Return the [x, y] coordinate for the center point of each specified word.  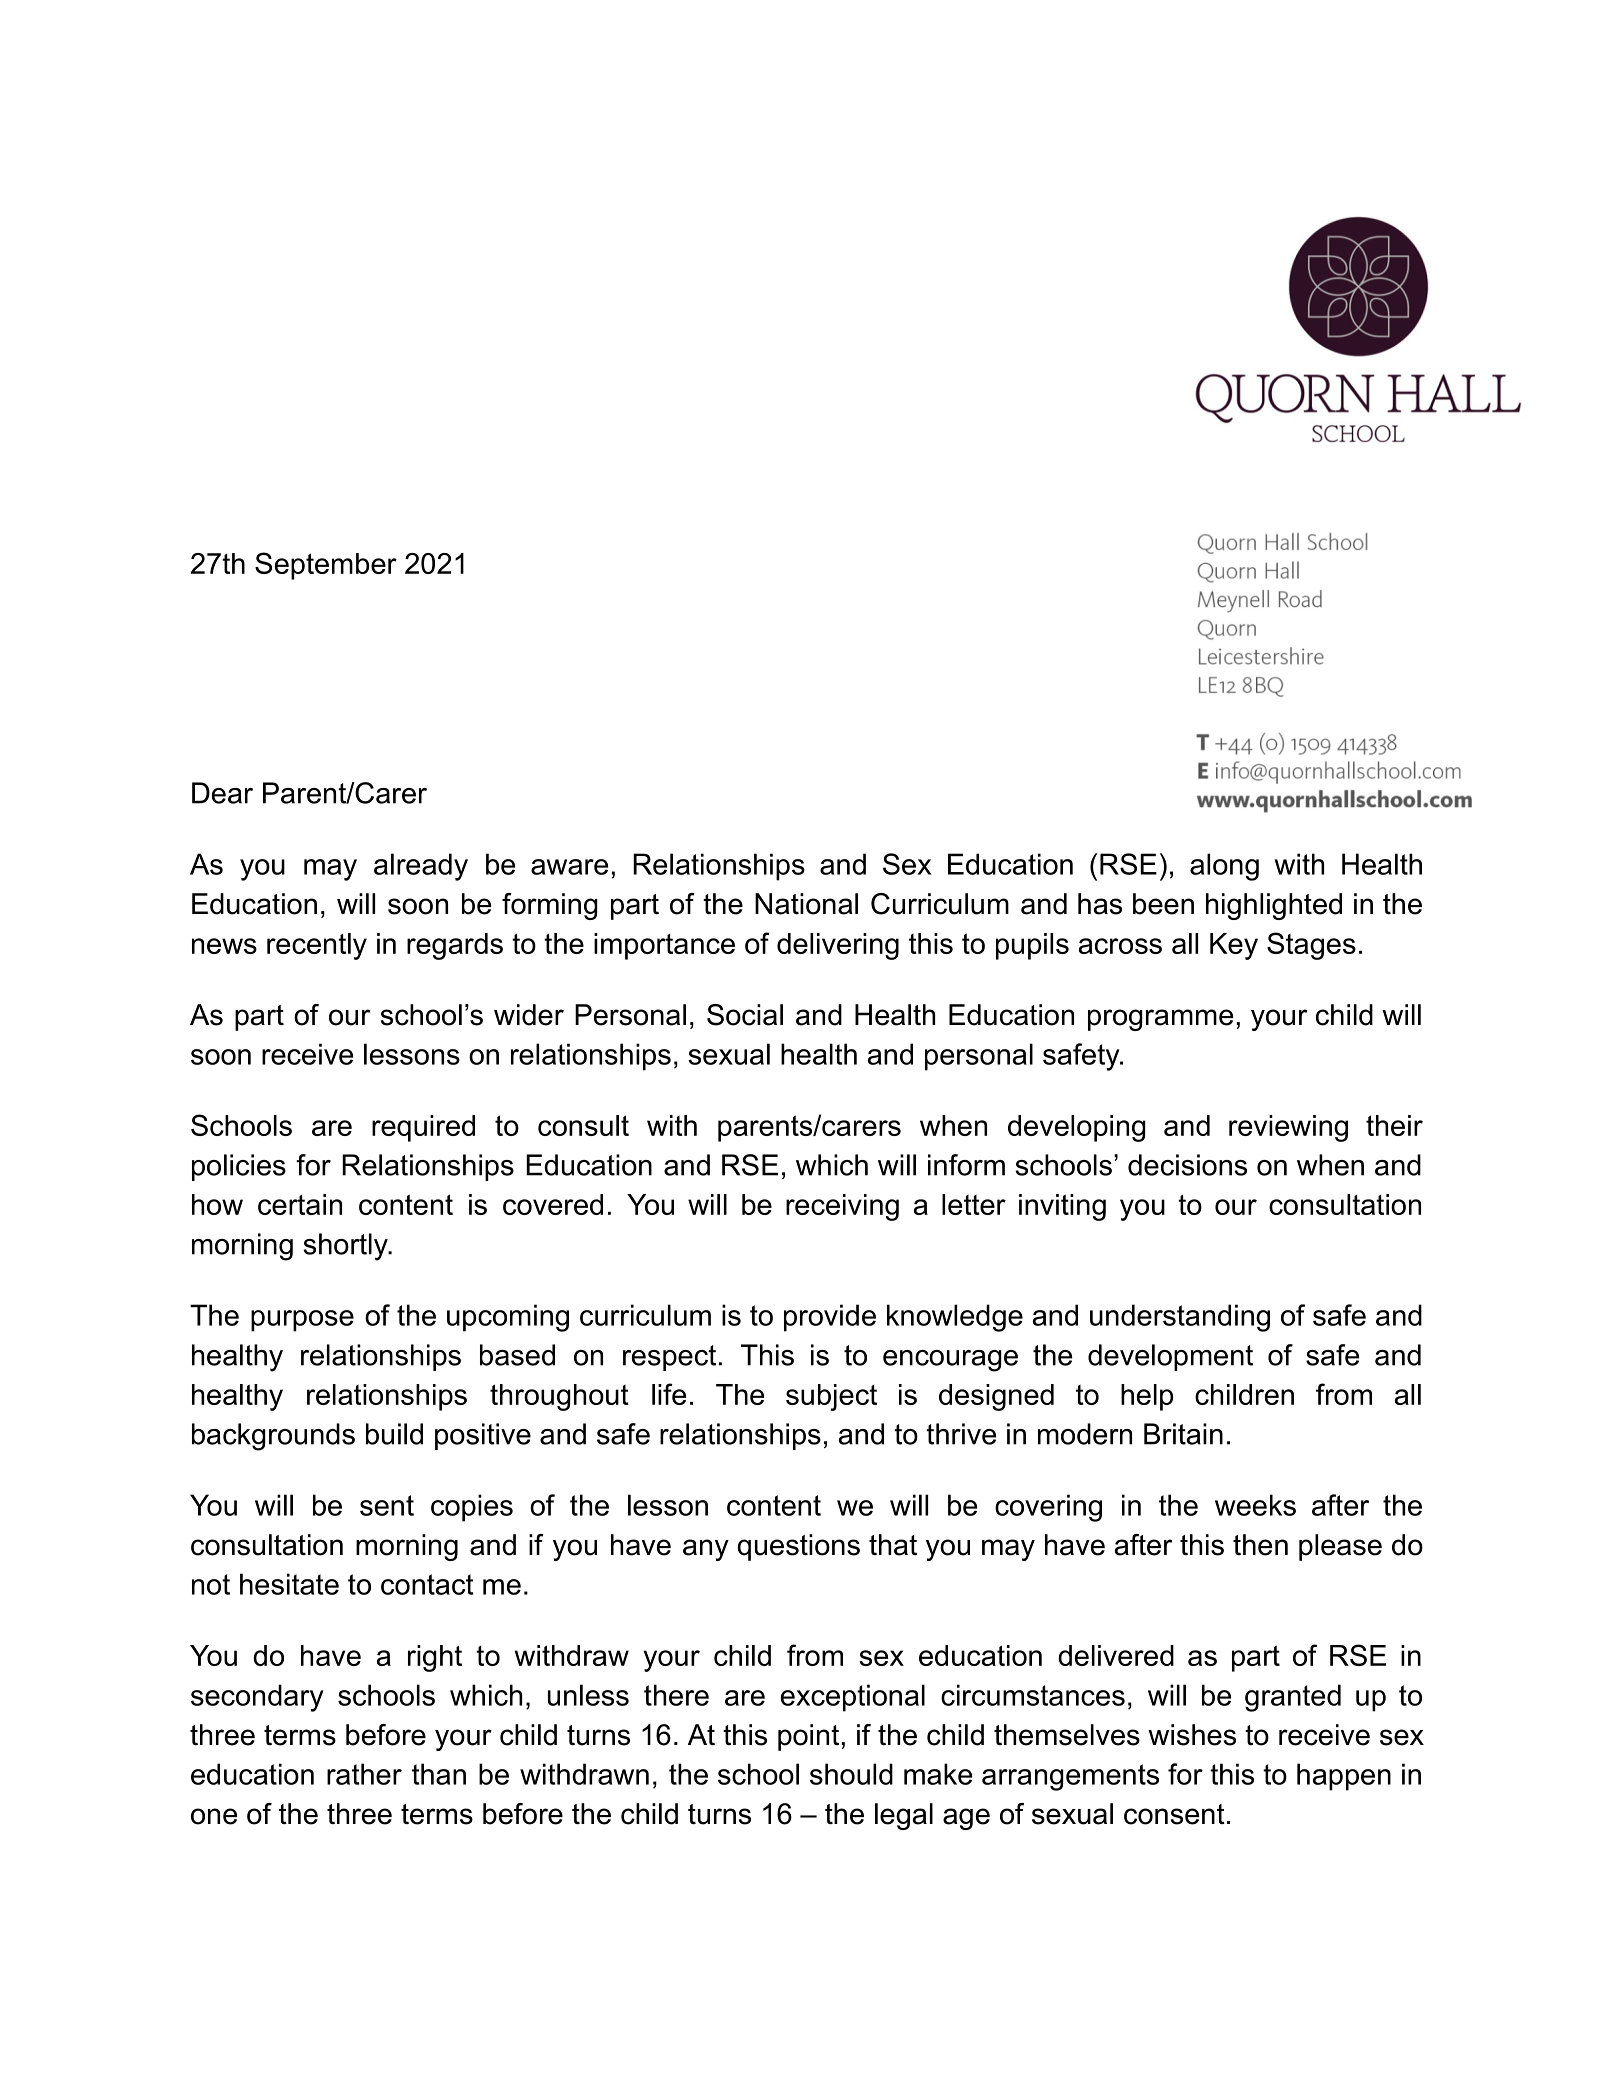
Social [745, 1015]
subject [831, 1397]
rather [364, 1774]
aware [569, 867]
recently [317, 946]
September [326, 566]
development [1170, 1357]
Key [1234, 946]
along [1224, 867]
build [394, 1434]
